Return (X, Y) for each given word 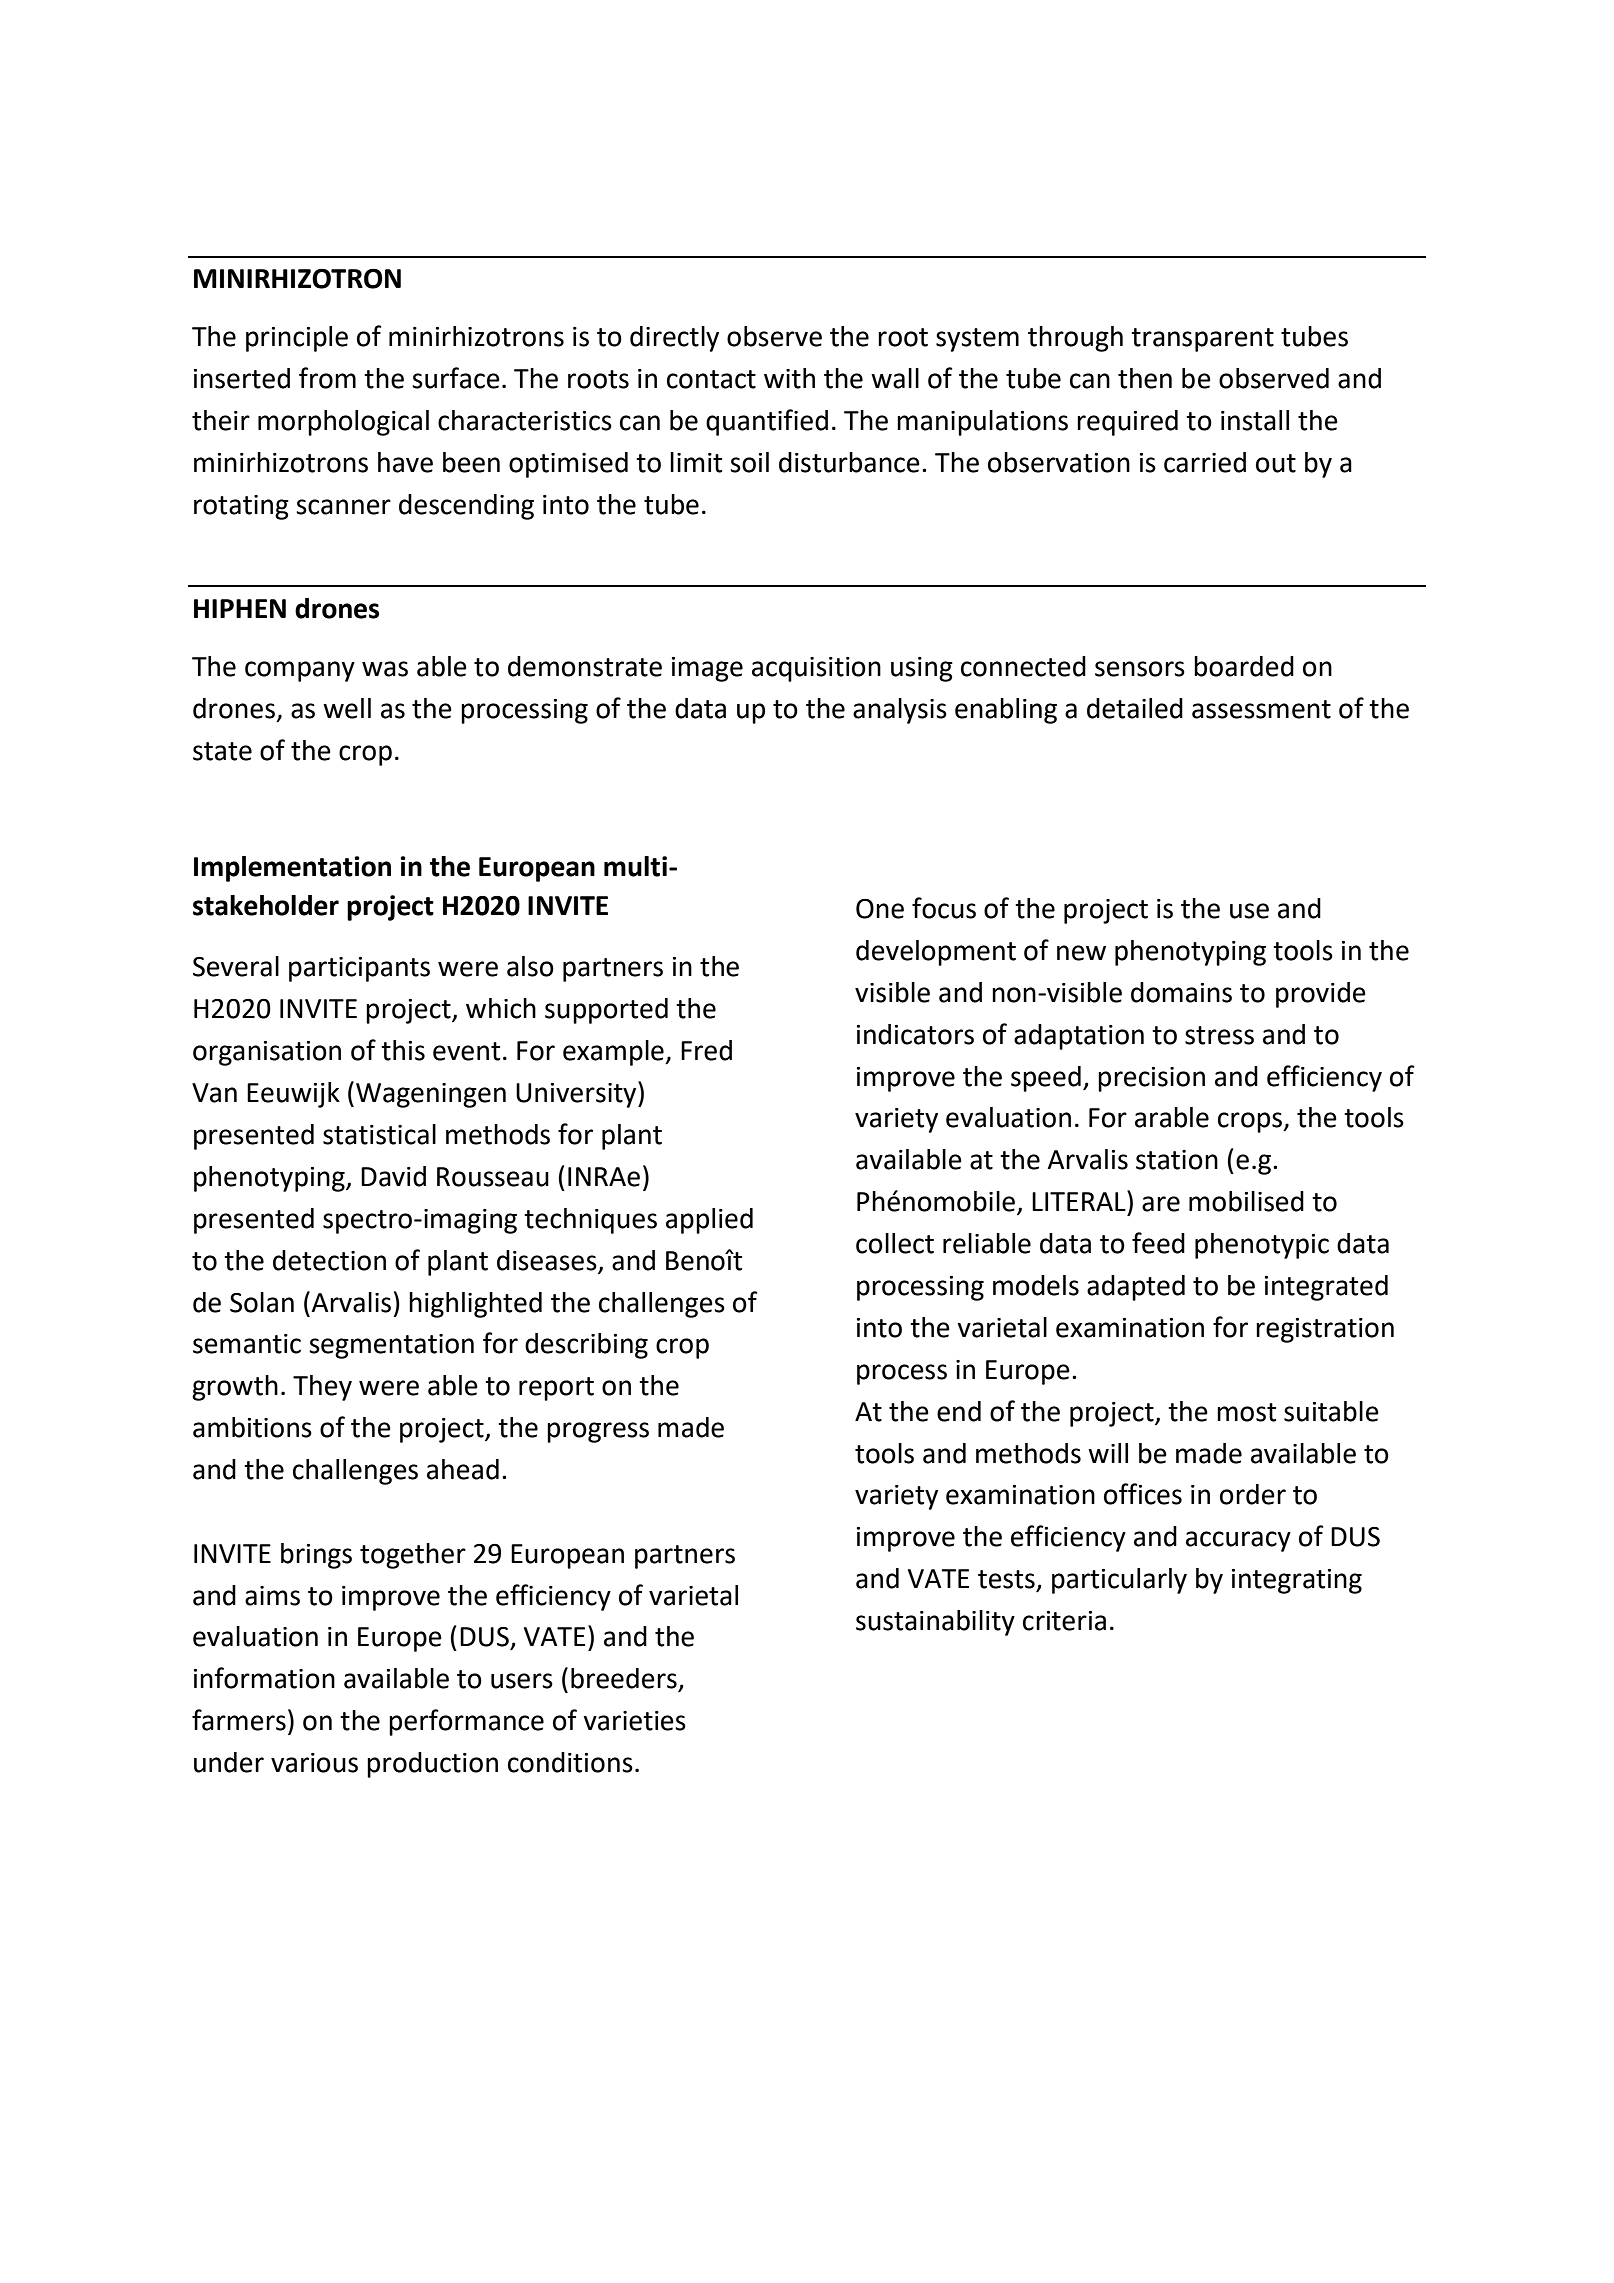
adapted (1136, 1288)
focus (944, 908)
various (314, 1763)
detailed (1135, 708)
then (1145, 378)
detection (329, 1260)
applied (709, 1221)
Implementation (292, 869)
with (789, 378)
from (327, 378)
